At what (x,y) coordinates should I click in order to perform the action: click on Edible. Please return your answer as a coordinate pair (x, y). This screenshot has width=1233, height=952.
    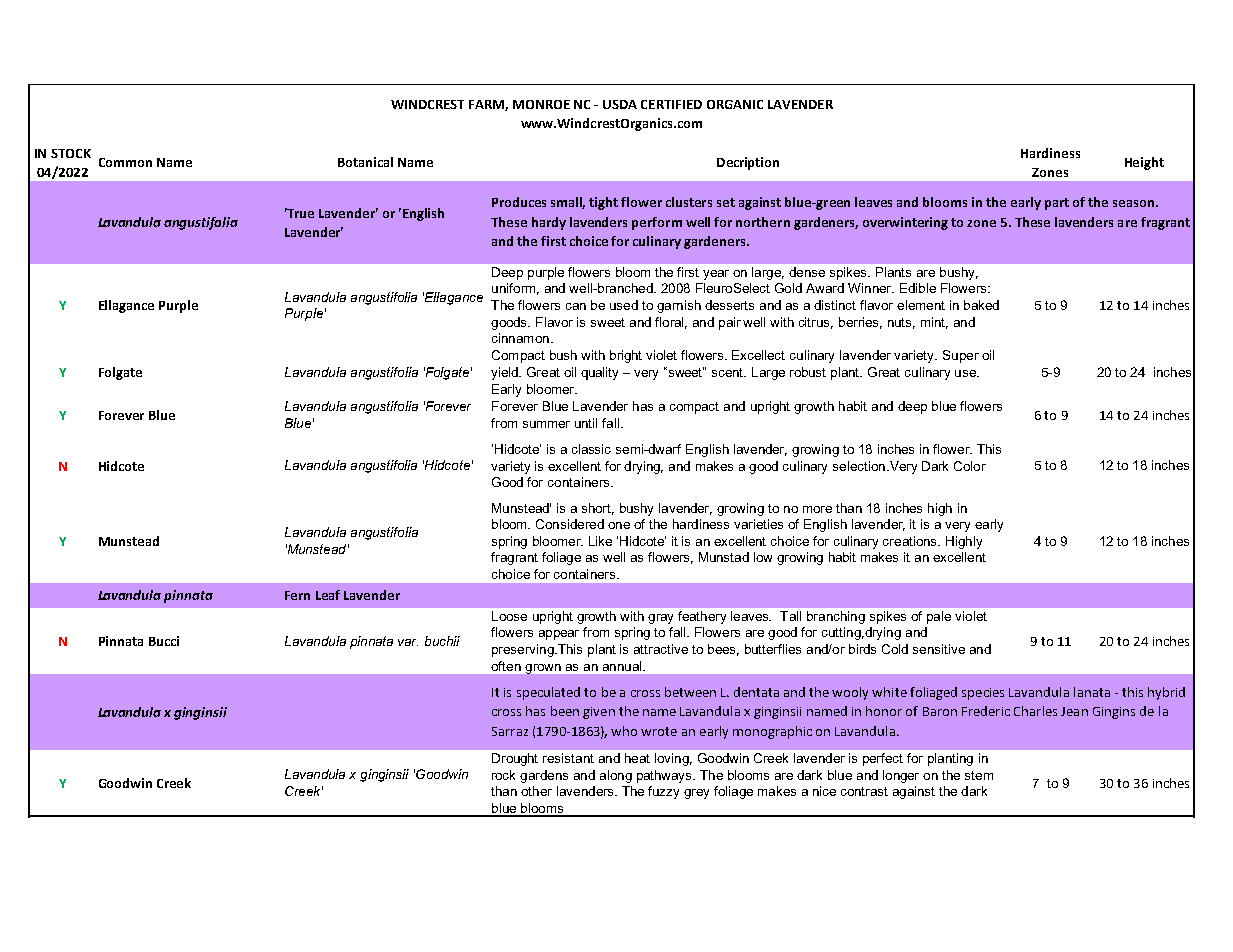
    Looking at the image, I should click on (918, 288).
